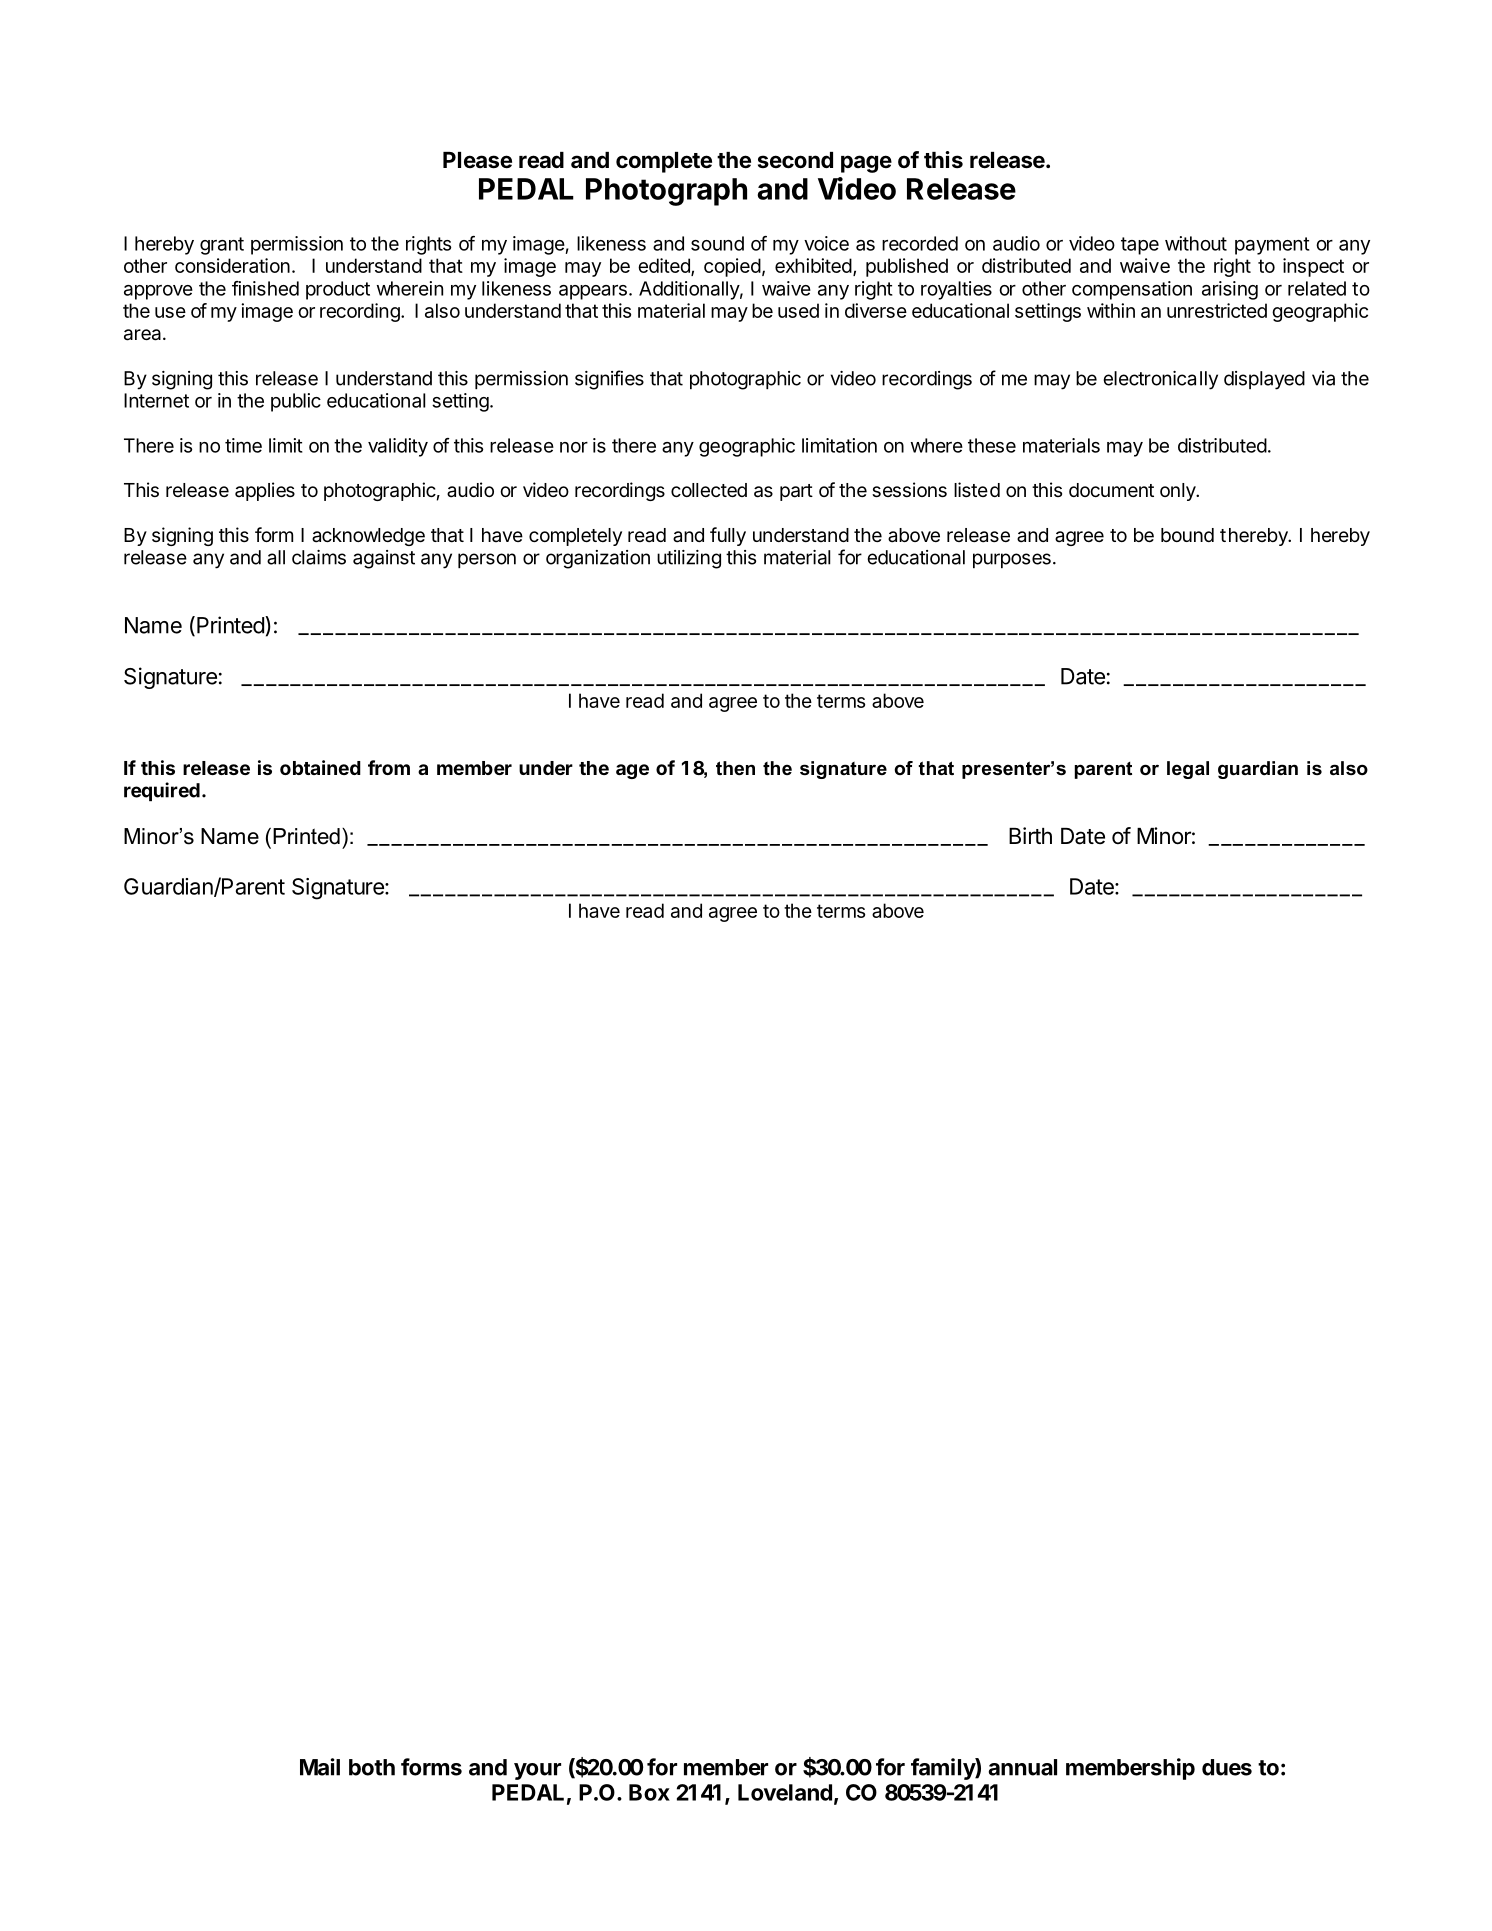 The height and width of the screenshot is (1931, 1492). I want to click on sound, so click(717, 243).
